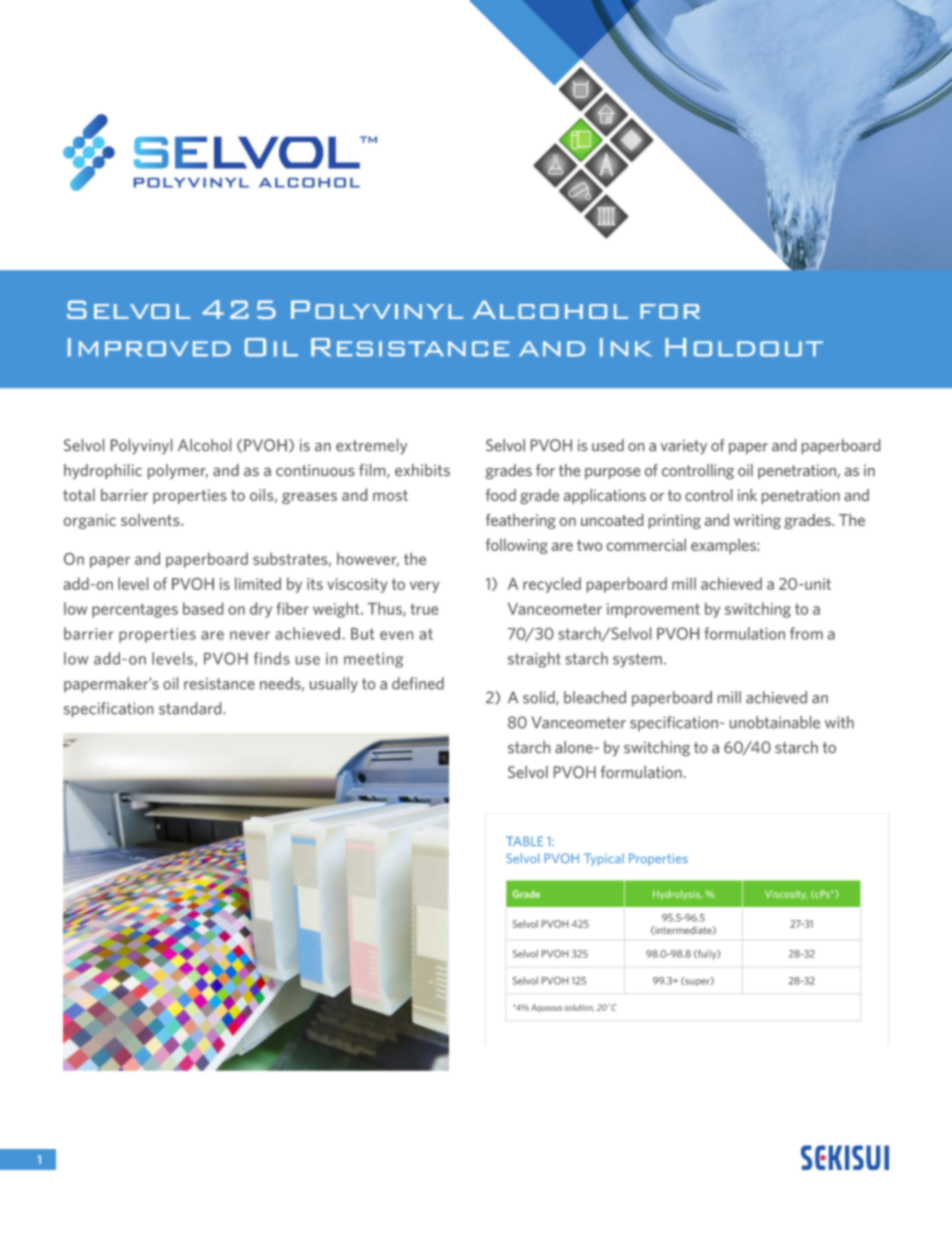  What do you see at coordinates (579, 1008) in the screenshot?
I see `solution` at bounding box center [579, 1008].
